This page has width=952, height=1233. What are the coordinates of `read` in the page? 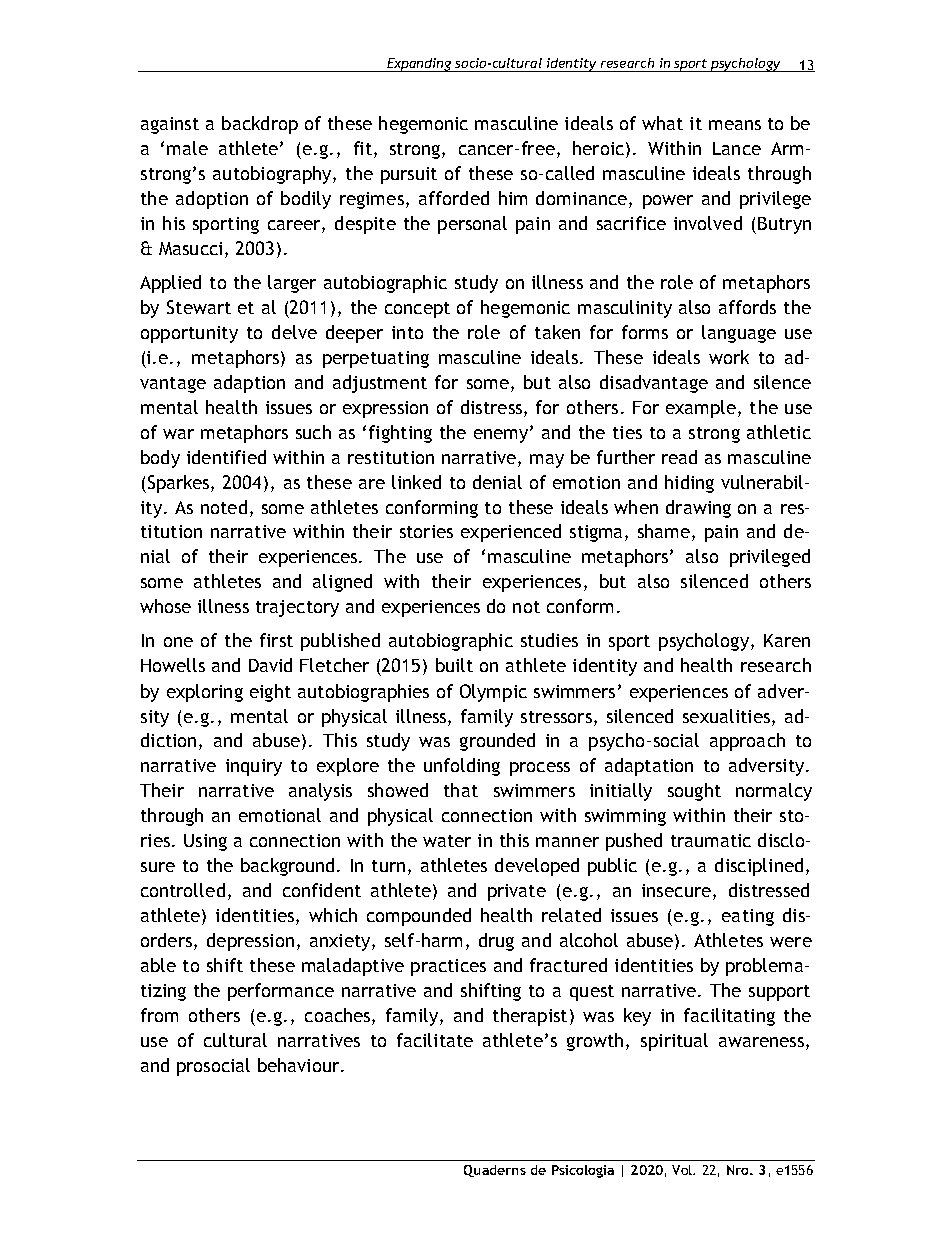 It's located at (679, 457).
